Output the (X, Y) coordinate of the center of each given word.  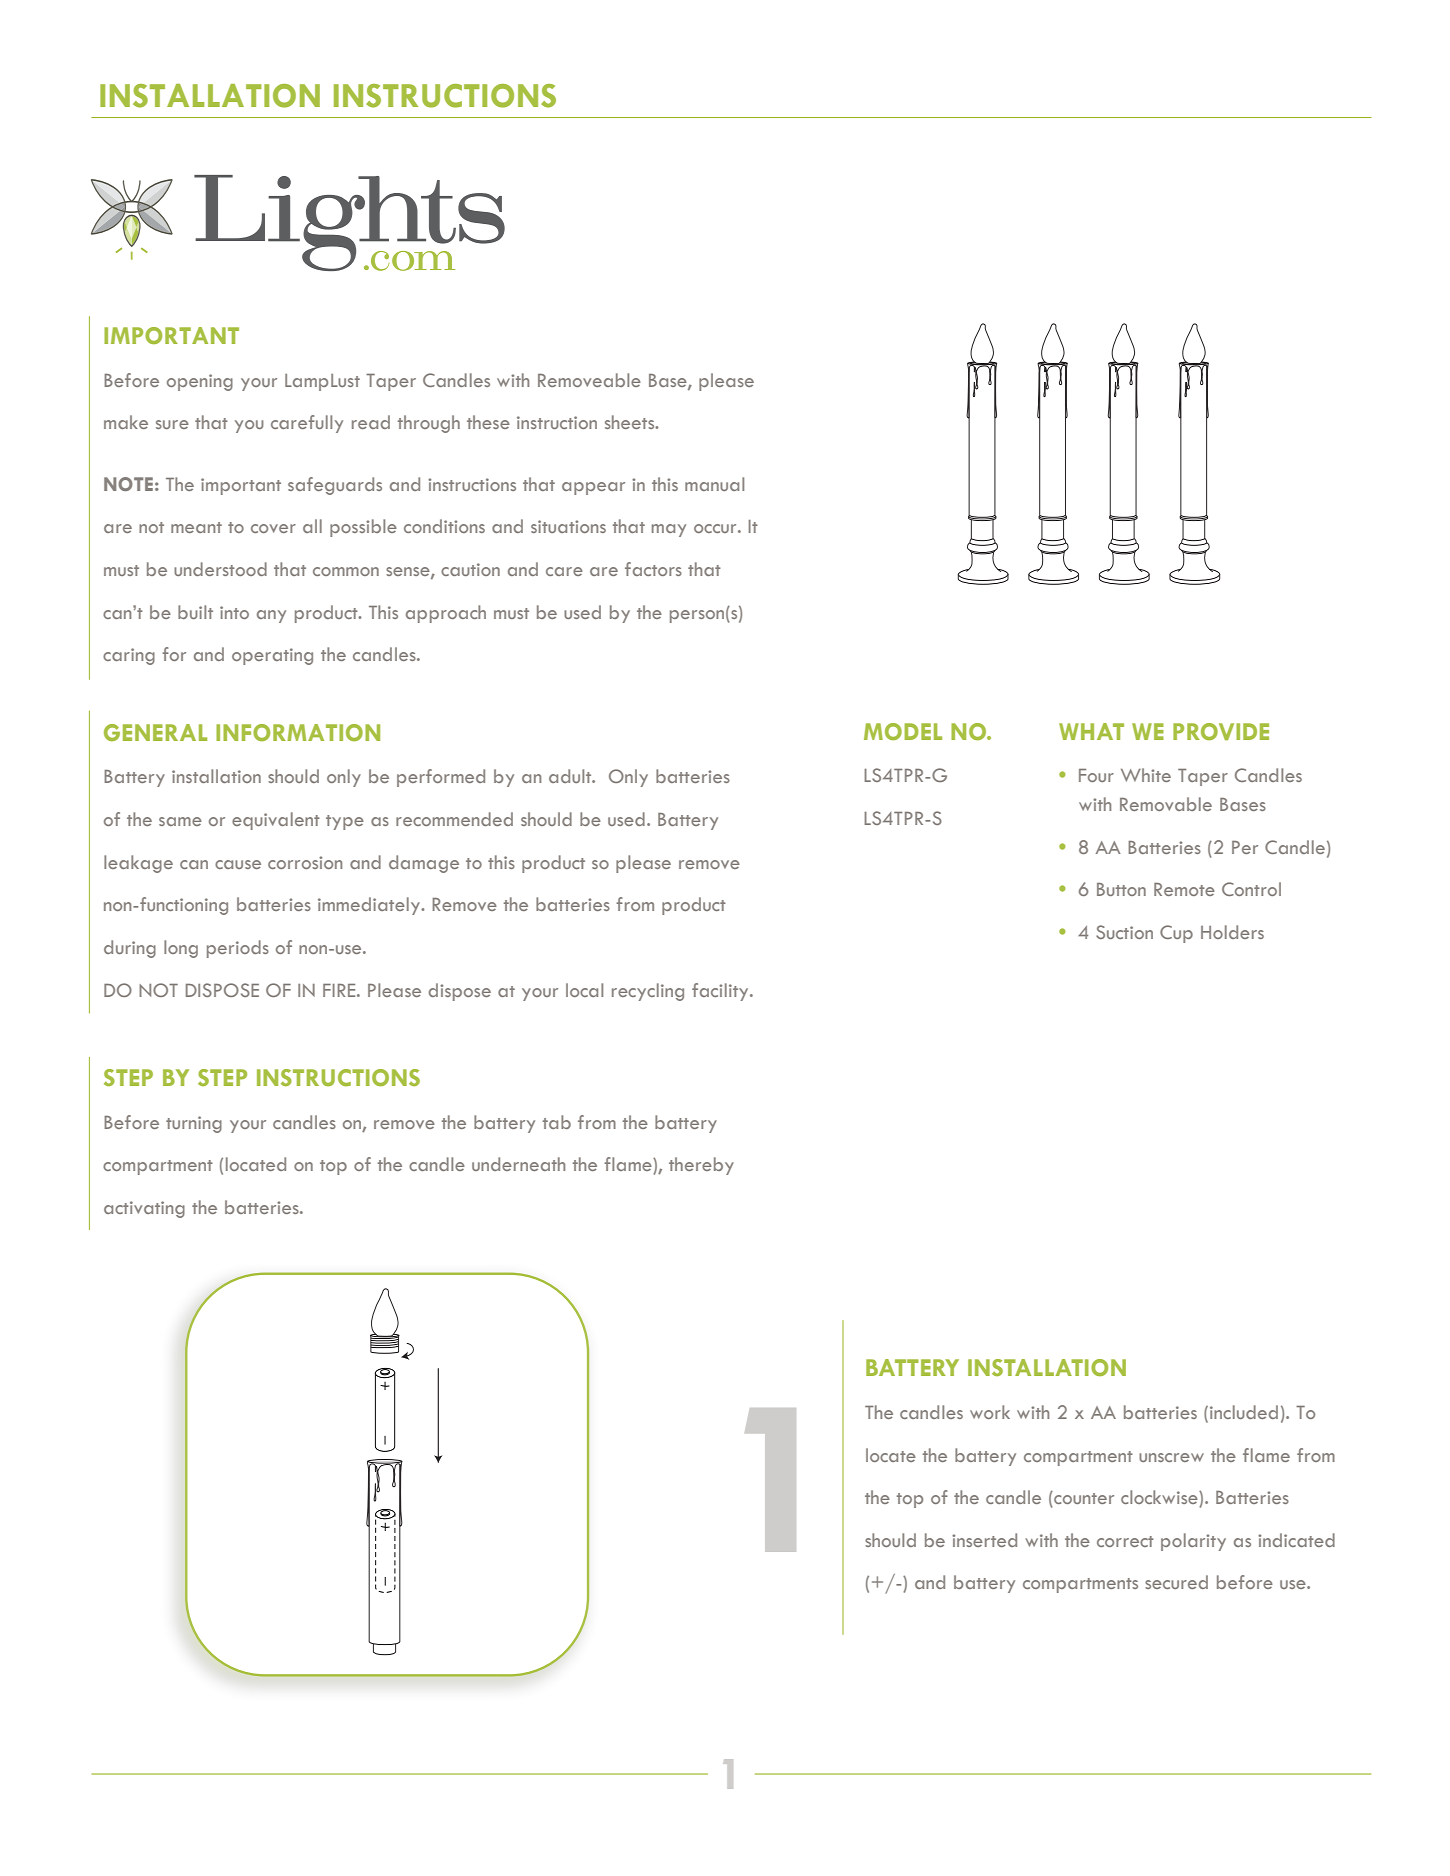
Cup (1176, 934)
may (669, 530)
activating (144, 1209)
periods (238, 949)
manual (714, 484)
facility (721, 992)
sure (172, 424)
